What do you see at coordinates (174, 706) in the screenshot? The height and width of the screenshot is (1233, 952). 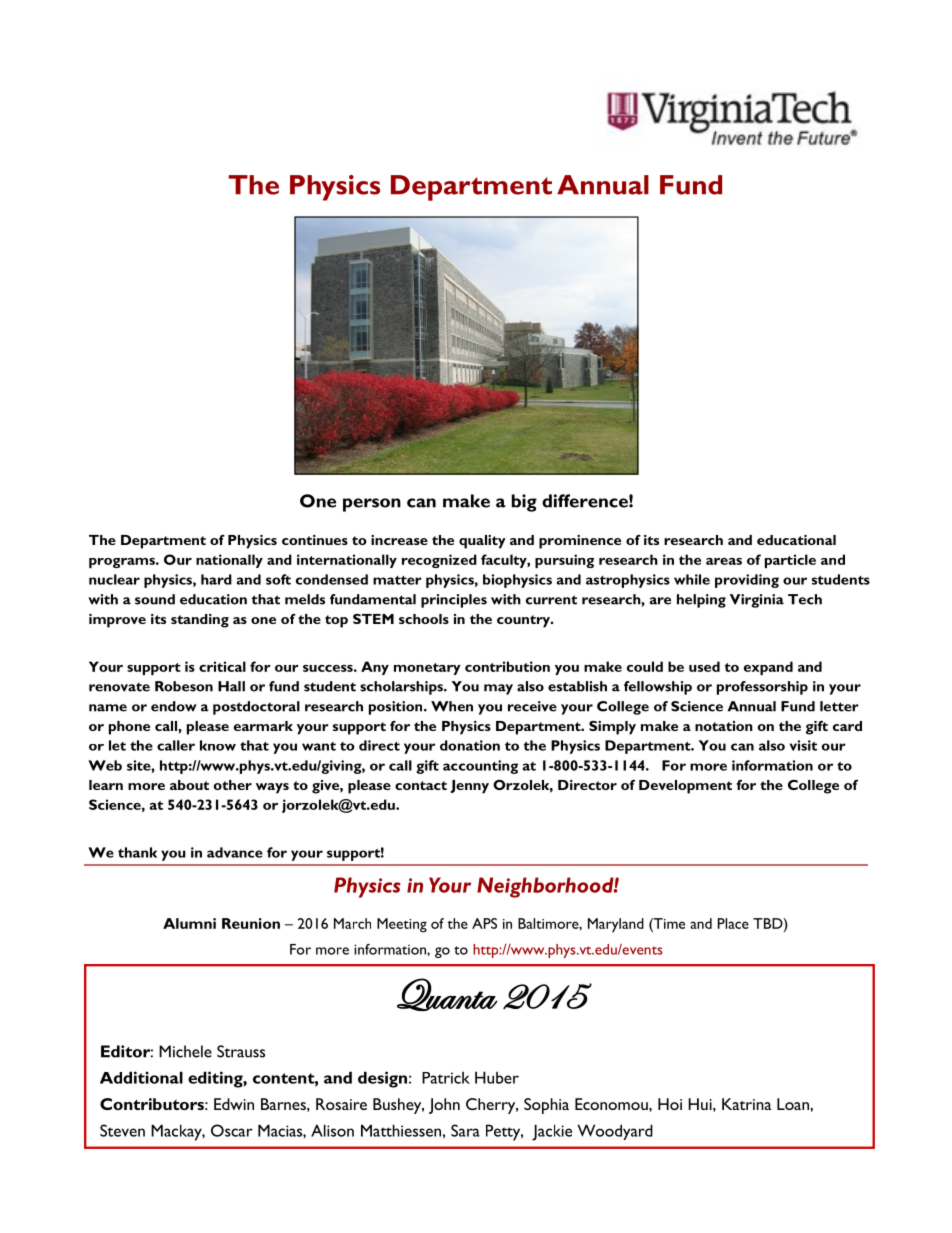 I see `endow` at bounding box center [174, 706].
